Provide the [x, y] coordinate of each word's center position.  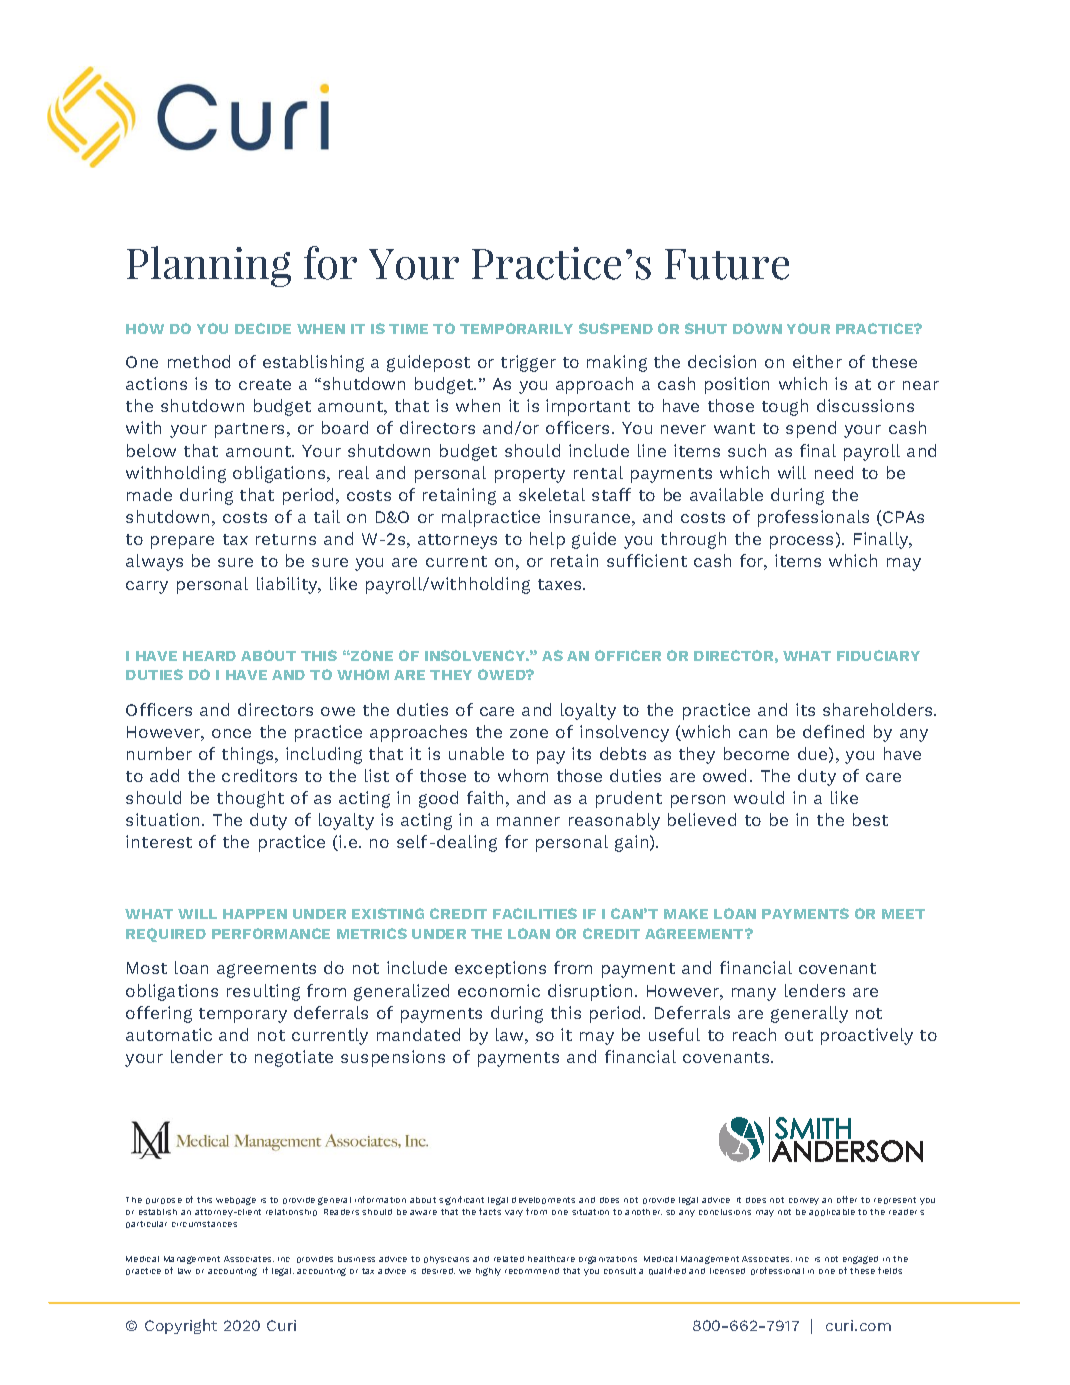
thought [250, 799]
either [817, 361]
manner [528, 821]
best [870, 819]
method [199, 361]
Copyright [181, 1326]
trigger [528, 363]
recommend [532, 1271]
